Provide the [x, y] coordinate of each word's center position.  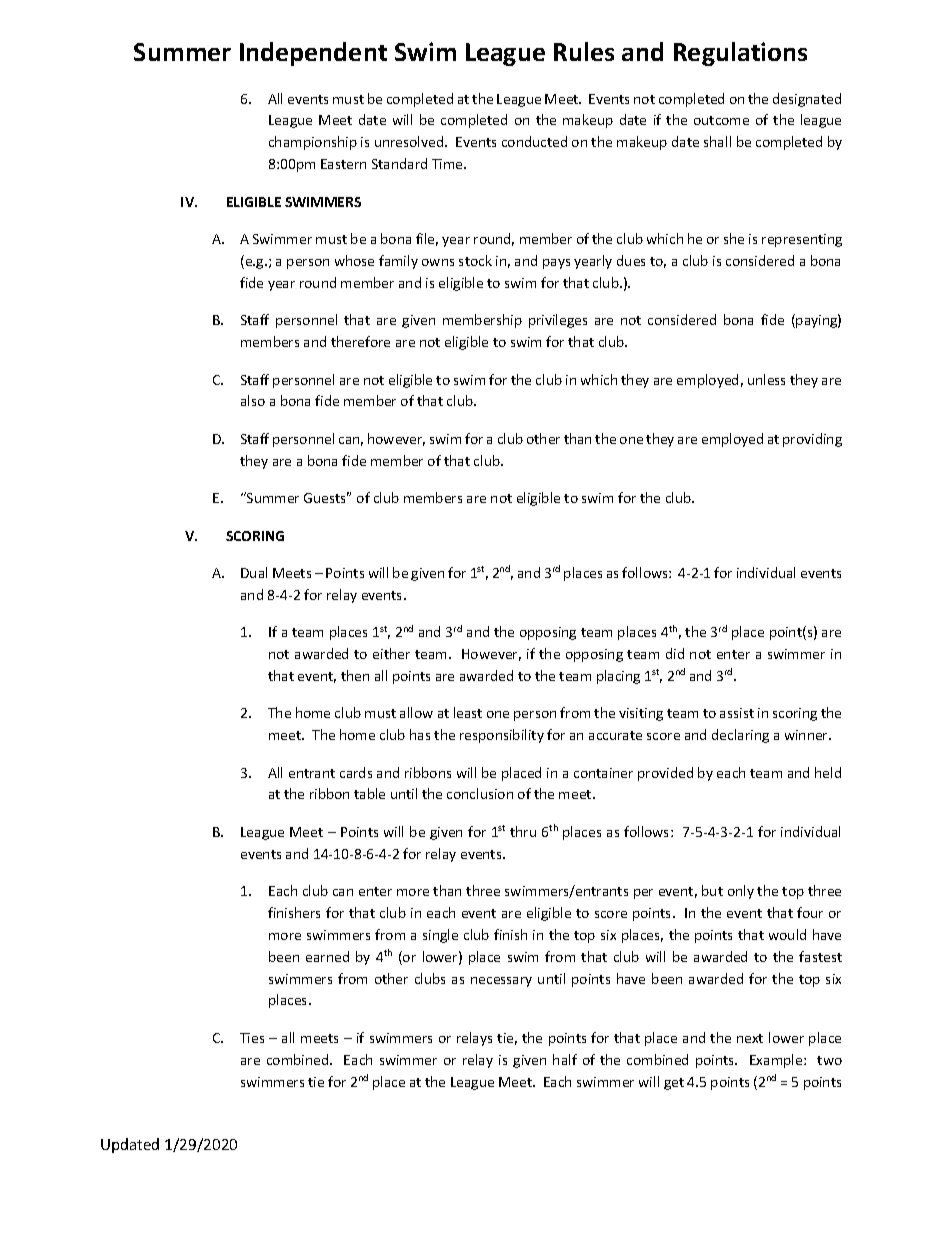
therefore [360, 341]
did [675, 653]
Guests [326, 497]
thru [523, 831]
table [369, 793]
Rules [584, 51]
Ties [252, 1038]
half [565, 1059]
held [828, 772]
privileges [558, 321]
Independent [313, 54]
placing [618, 677]
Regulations [740, 54]
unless [766, 379]
